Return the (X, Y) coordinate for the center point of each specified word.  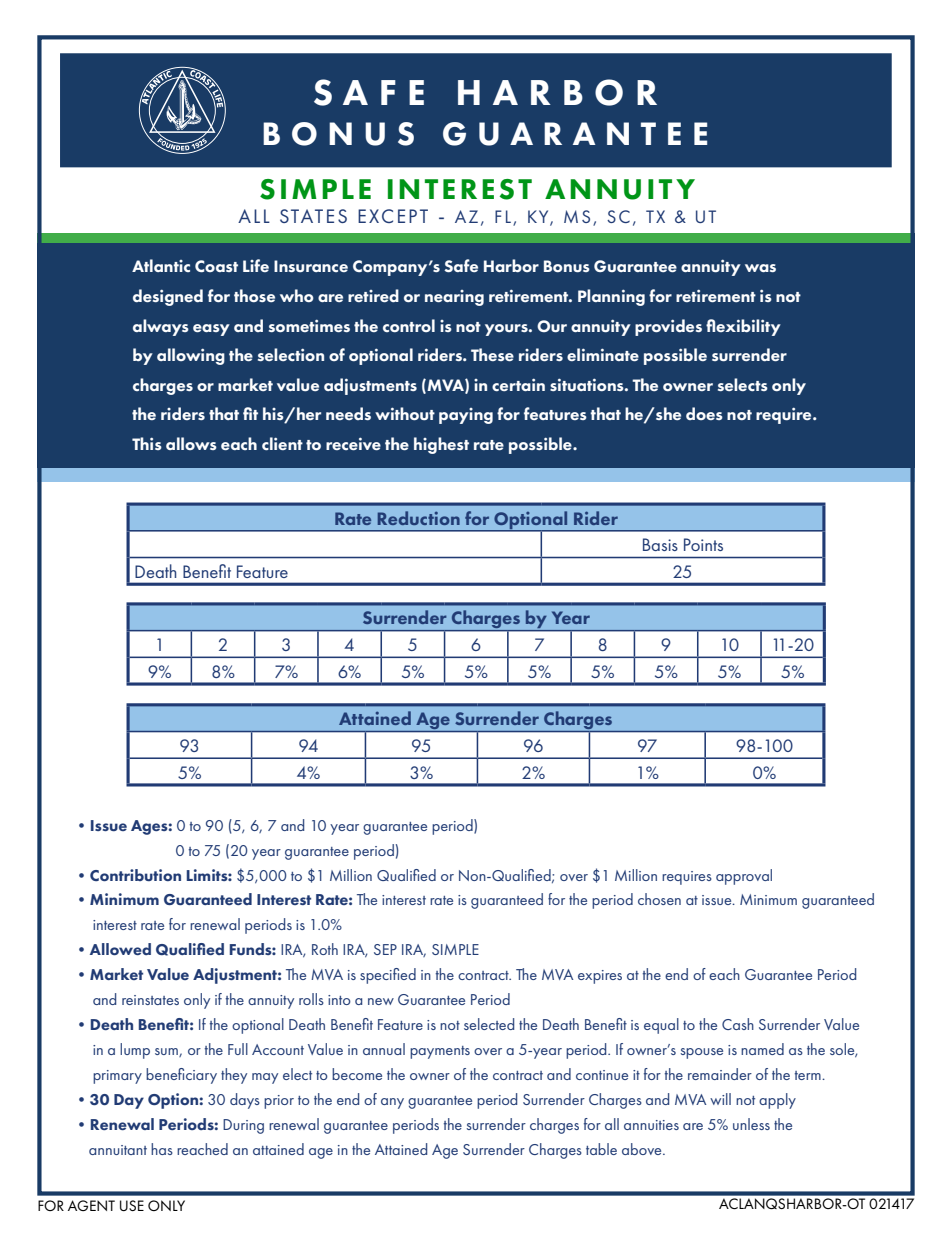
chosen (659, 899)
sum (167, 1052)
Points (703, 544)
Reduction (419, 518)
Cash (738, 1024)
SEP (385, 949)
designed (168, 297)
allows (191, 443)
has (162, 1149)
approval (744, 877)
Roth (325, 949)
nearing (454, 298)
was (760, 268)
